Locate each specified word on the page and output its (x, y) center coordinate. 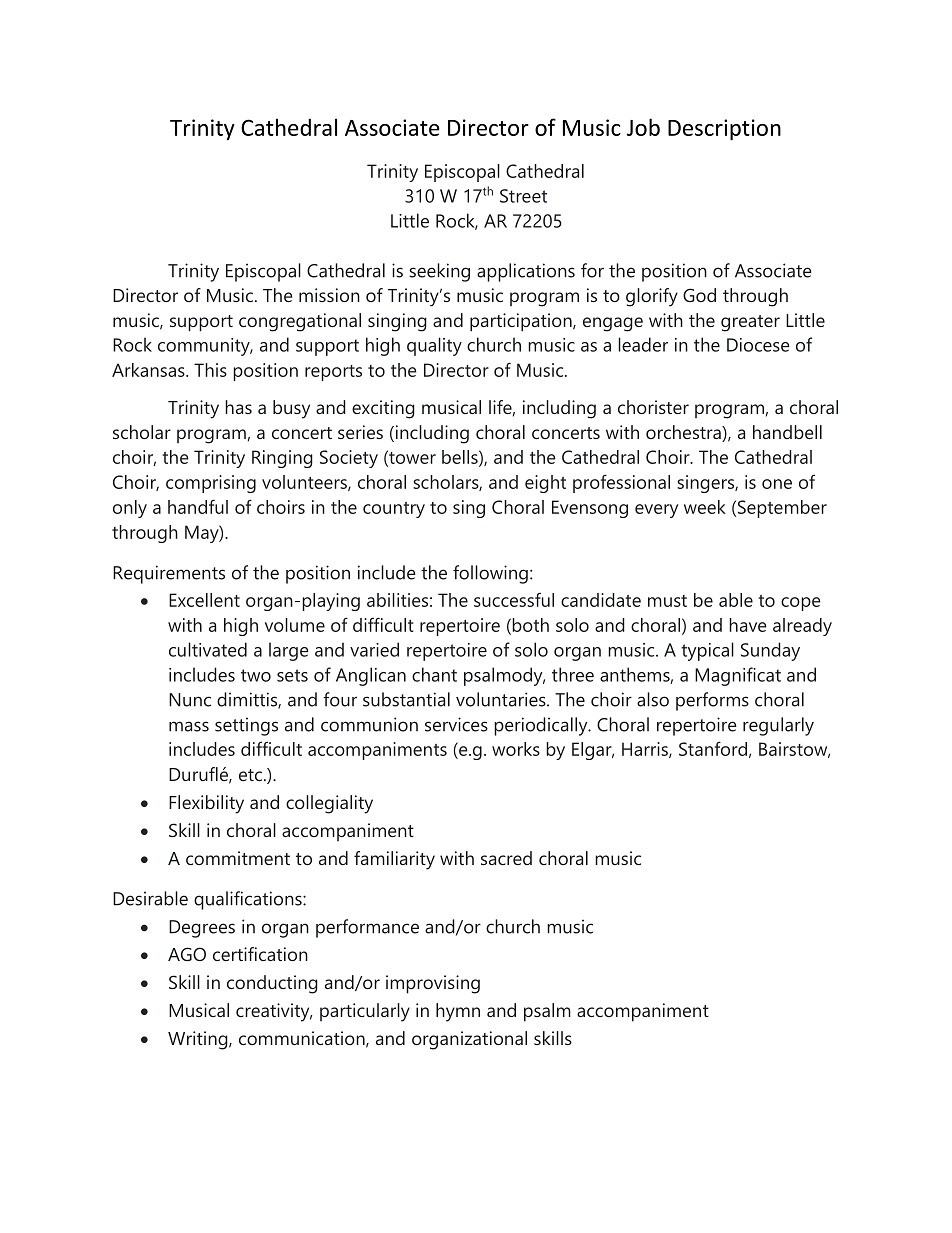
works (516, 749)
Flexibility (206, 804)
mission (329, 295)
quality (434, 346)
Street (523, 196)
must (667, 601)
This (210, 370)
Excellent (204, 600)
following (490, 574)
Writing (199, 1040)
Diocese (758, 345)
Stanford (713, 748)
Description (724, 130)
